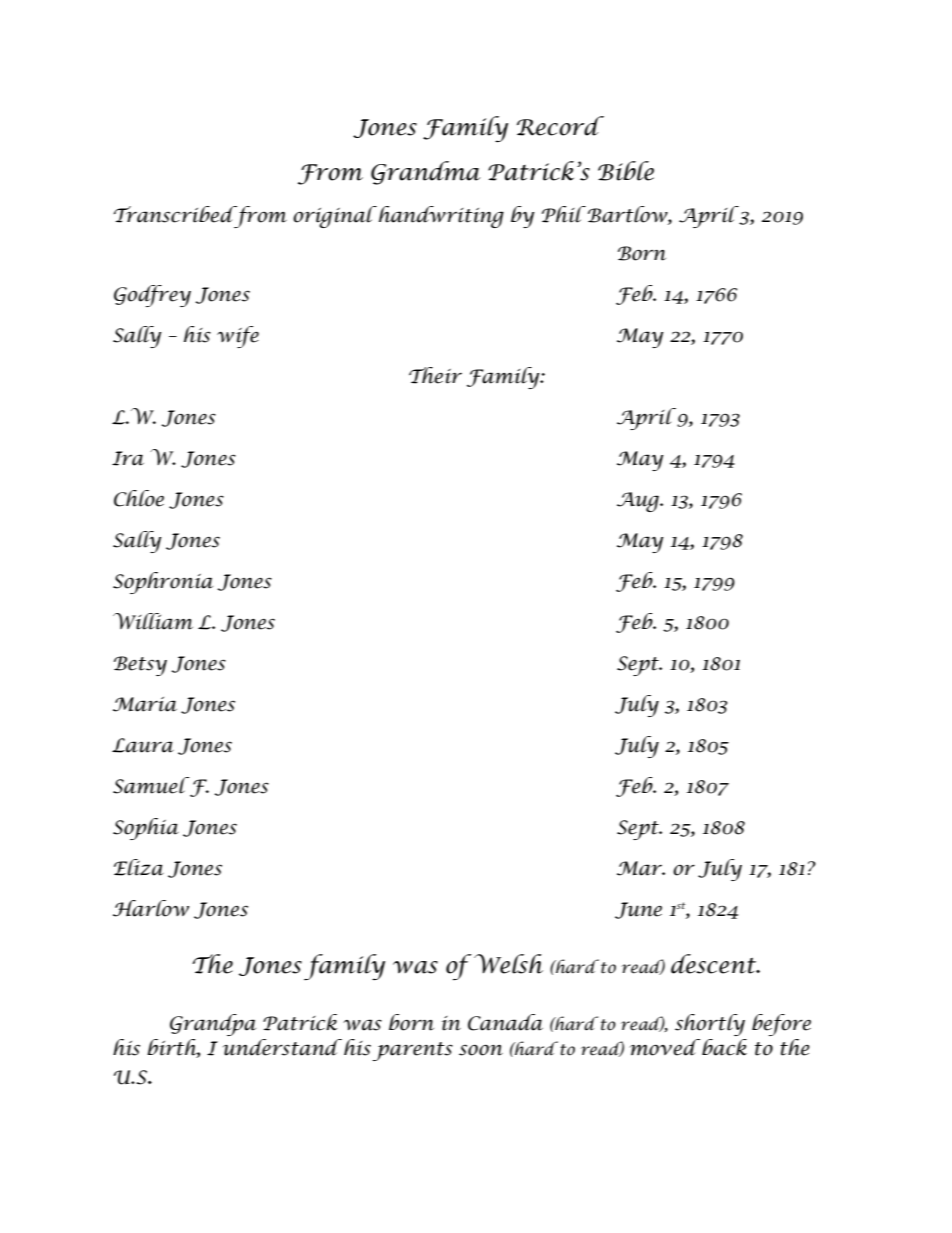  I want to click on William, so click(153, 621).
